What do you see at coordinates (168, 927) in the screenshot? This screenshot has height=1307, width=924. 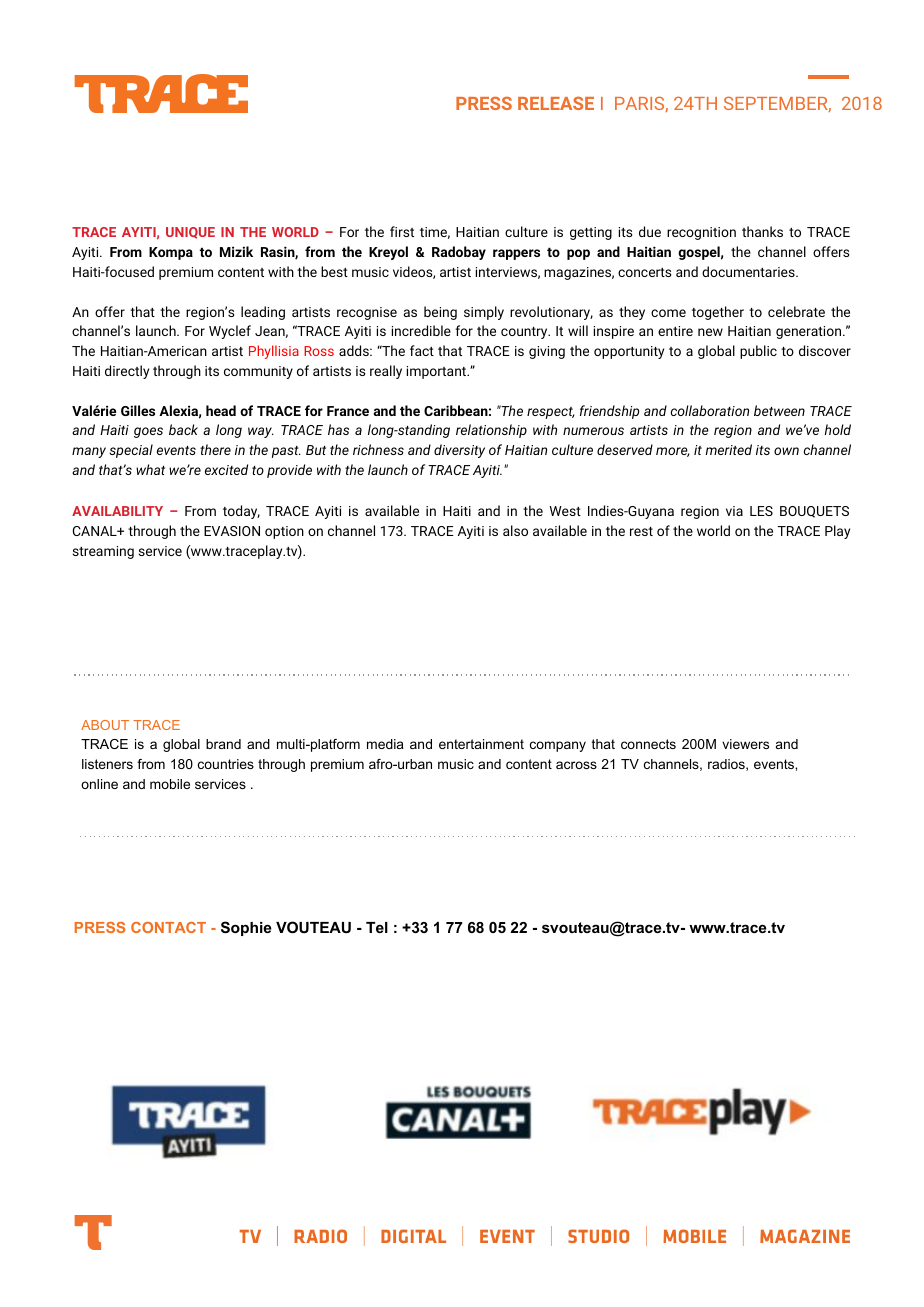 I see `CONTACT` at bounding box center [168, 927].
